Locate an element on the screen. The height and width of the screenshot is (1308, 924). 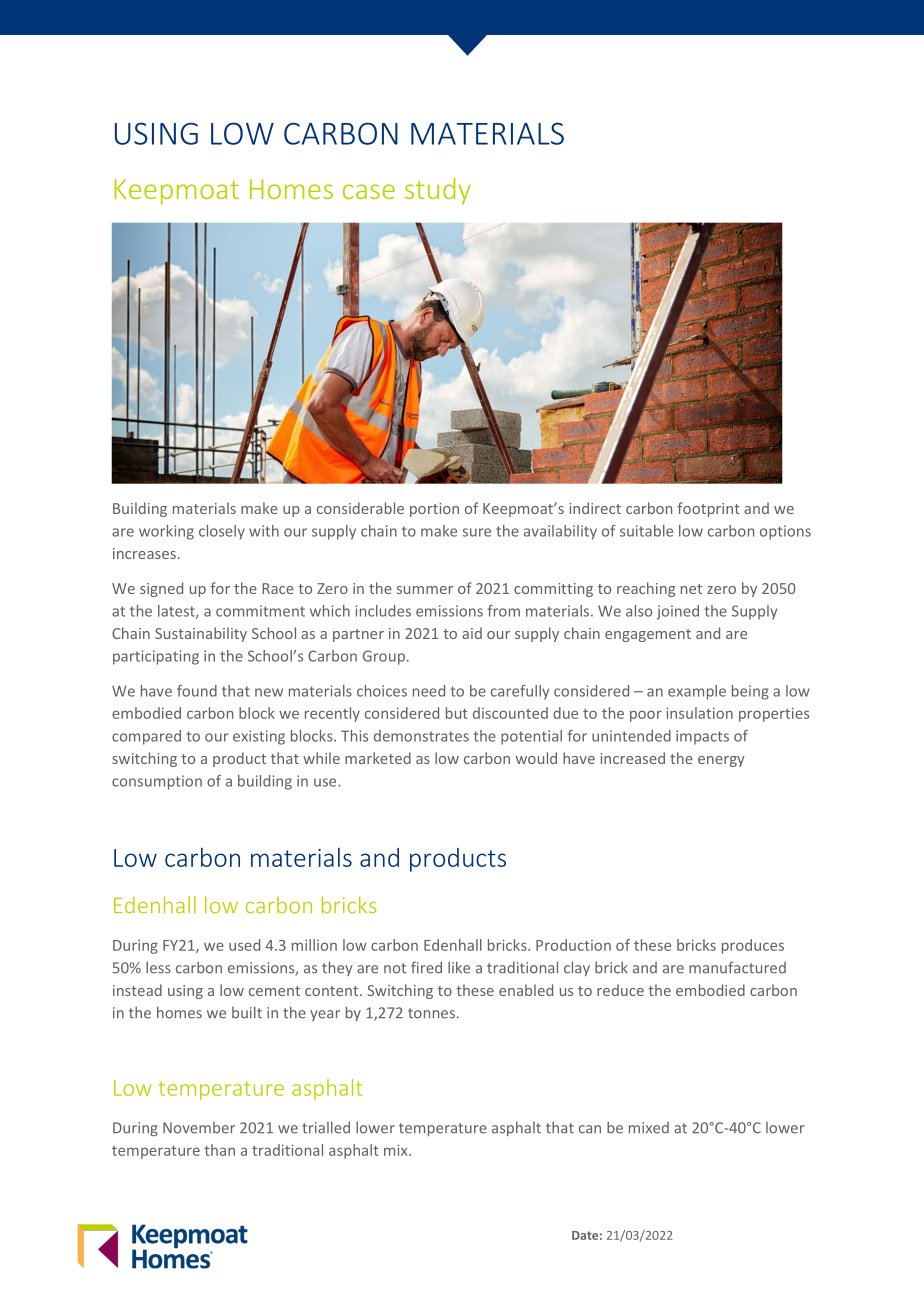
energy is located at coordinates (721, 761).
